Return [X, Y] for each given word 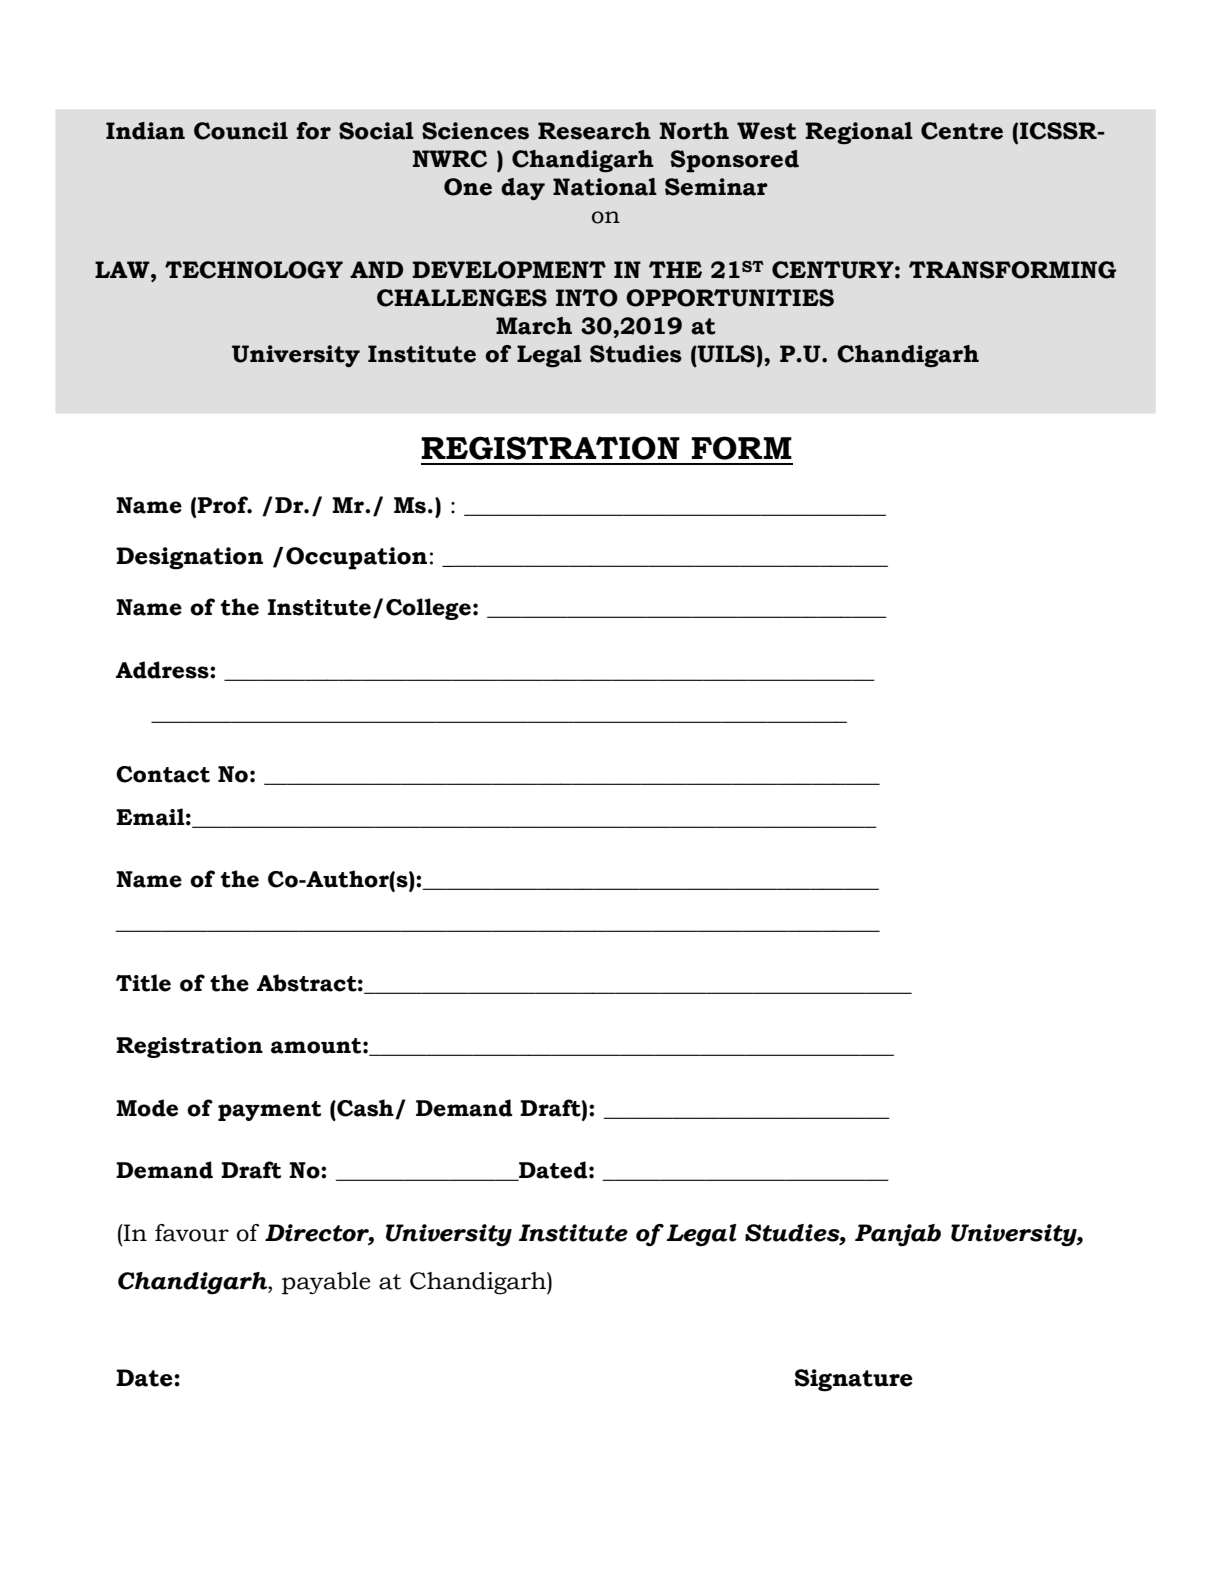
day [523, 189]
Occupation [356, 558]
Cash [365, 1109]
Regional [859, 133]
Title [143, 983]
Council [241, 131]
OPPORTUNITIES [730, 298]
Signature [853, 1380]
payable [326, 1283]
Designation [189, 558]
